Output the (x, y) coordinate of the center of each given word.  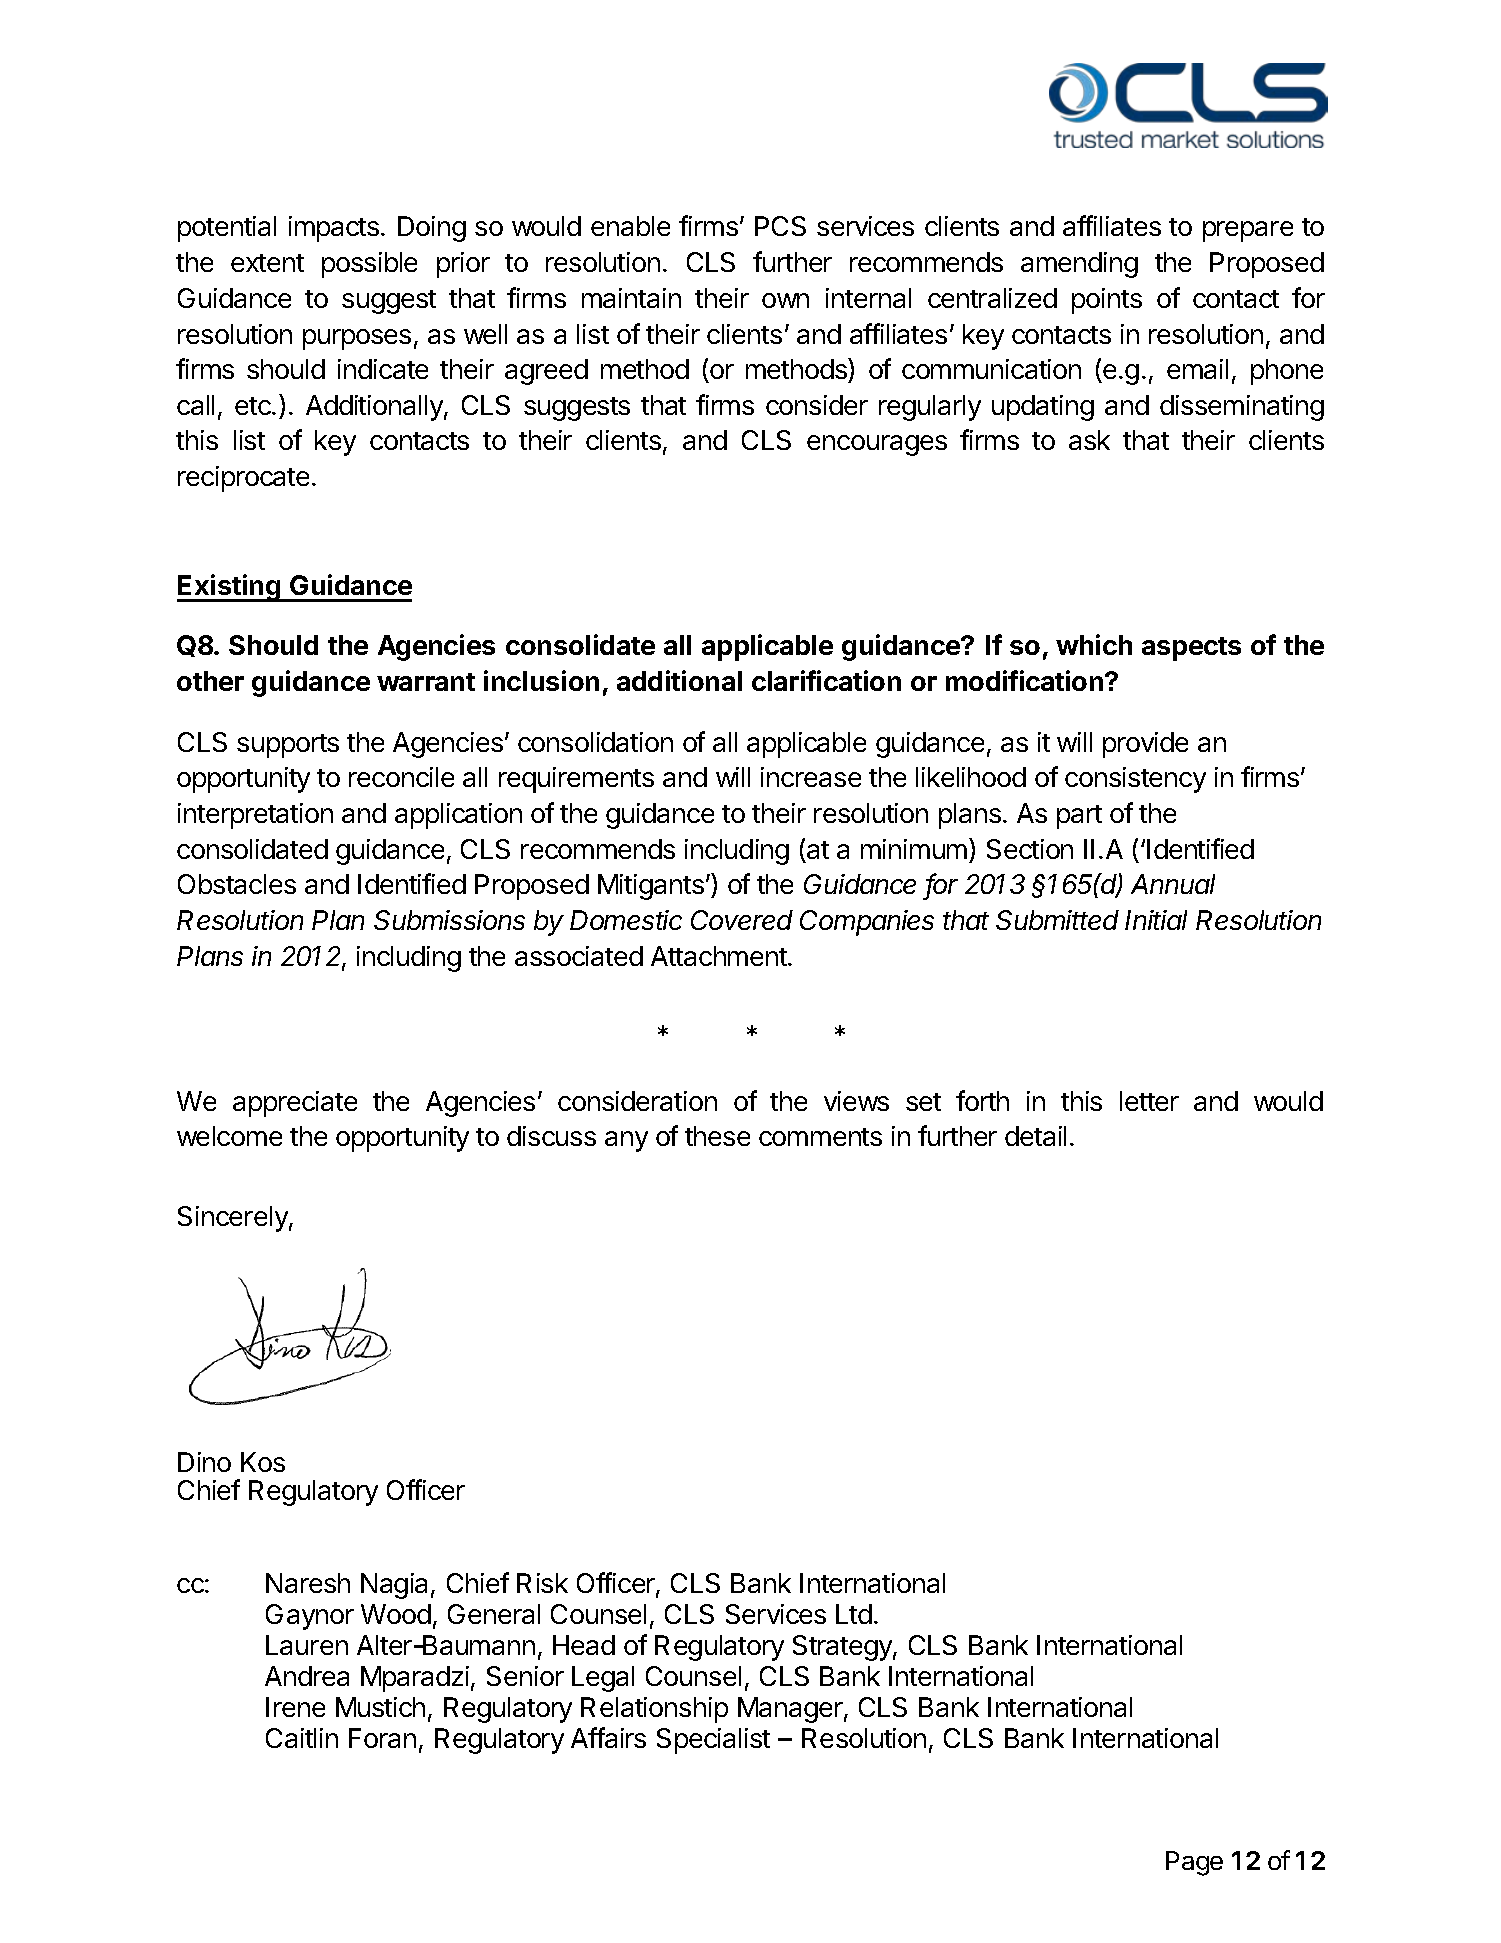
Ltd (854, 1614)
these (717, 1136)
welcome (229, 1136)
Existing (230, 588)
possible (369, 265)
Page (1194, 1863)
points (1107, 301)
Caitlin (302, 1738)
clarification (826, 680)
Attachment (720, 956)
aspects (1191, 649)
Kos (263, 1462)
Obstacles (237, 884)
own (785, 300)
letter (1149, 1101)
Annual (1173, 884)
